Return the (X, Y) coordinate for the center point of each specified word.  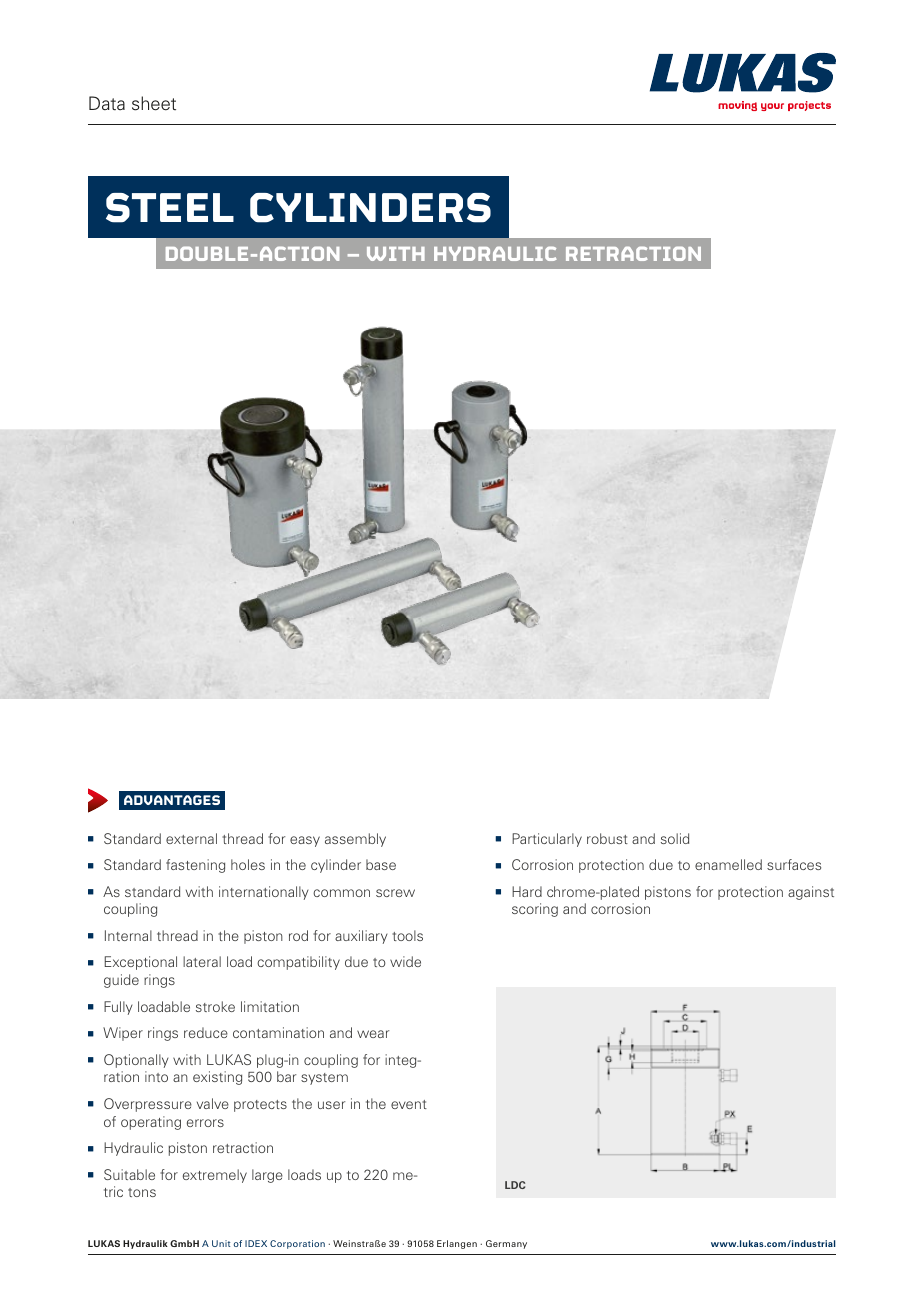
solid (675, 838)
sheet (154, 103)
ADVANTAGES (172, 800)
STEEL (170, 208)
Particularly (547, 840)
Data (107, 103)
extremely (215, 1176)
